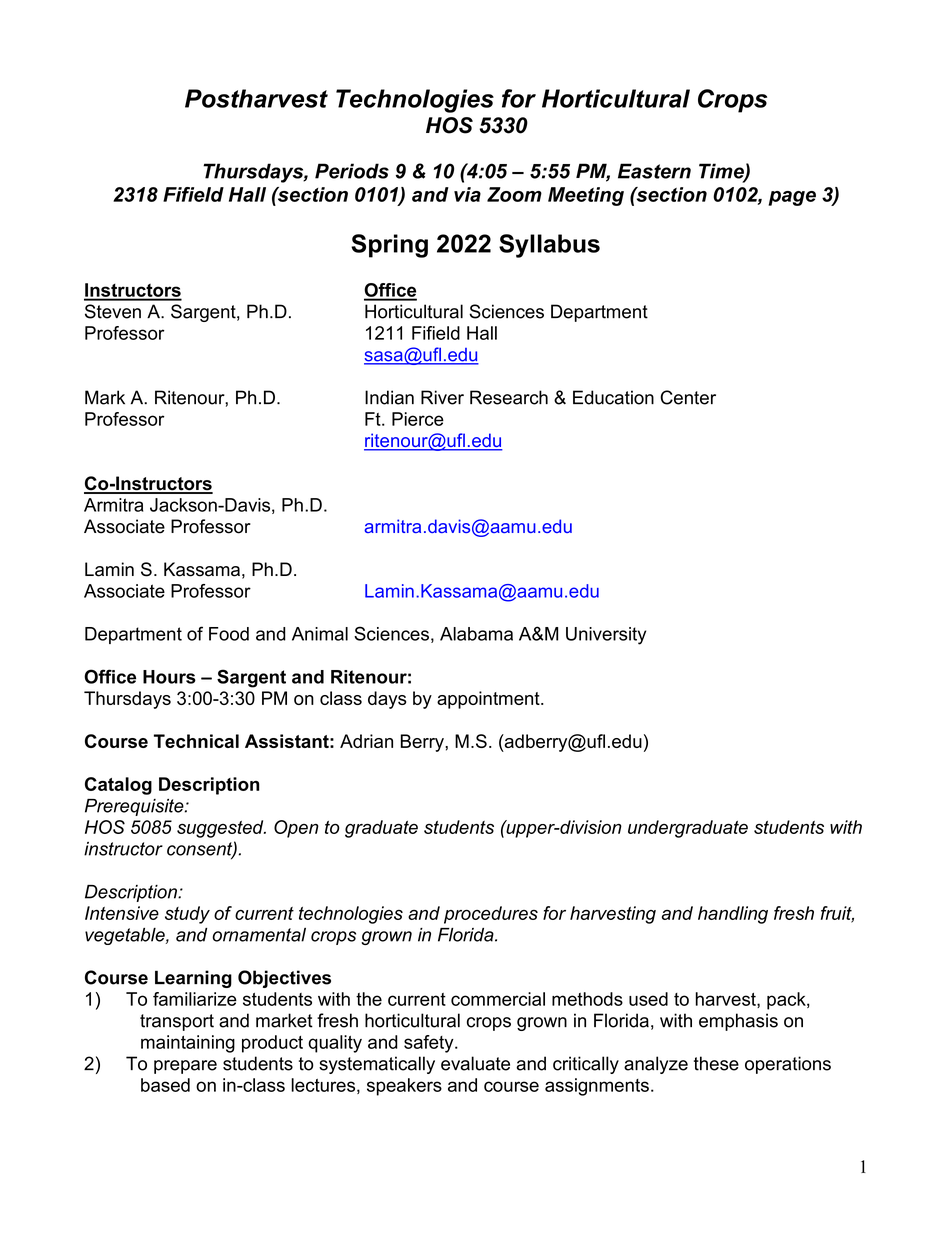 The image size is (952, 1233). What do you see at coordinates (475, 1063) in the screenshot?
I see `evaluate` at bounding box center [475, 1063].
